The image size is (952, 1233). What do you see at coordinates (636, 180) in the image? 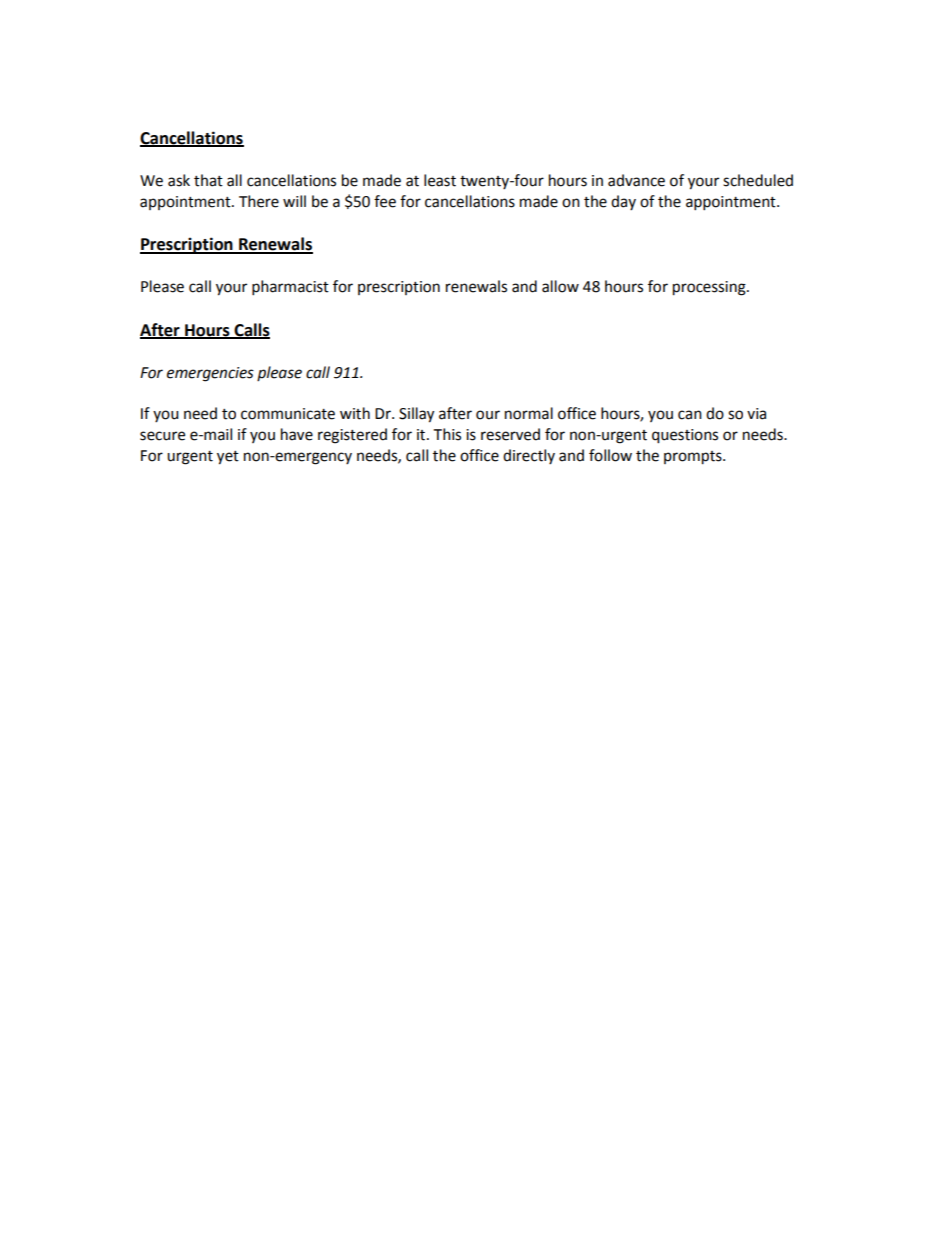
I see `advance` at bounding box center [636, 180].
